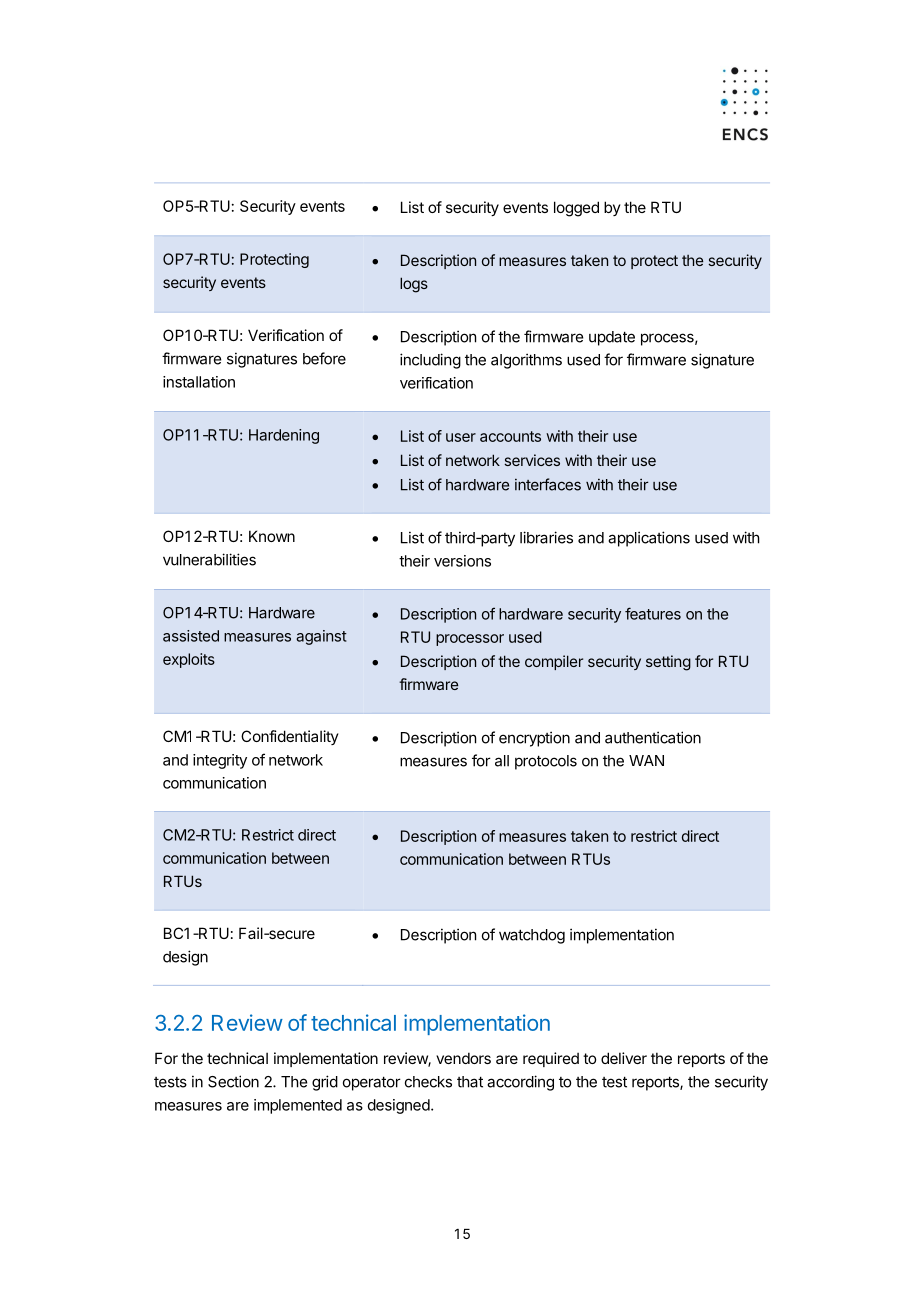  What do you see at coordinates (324, 358) in the screenshot?
I see `before` at bounding box center [324, 358].
